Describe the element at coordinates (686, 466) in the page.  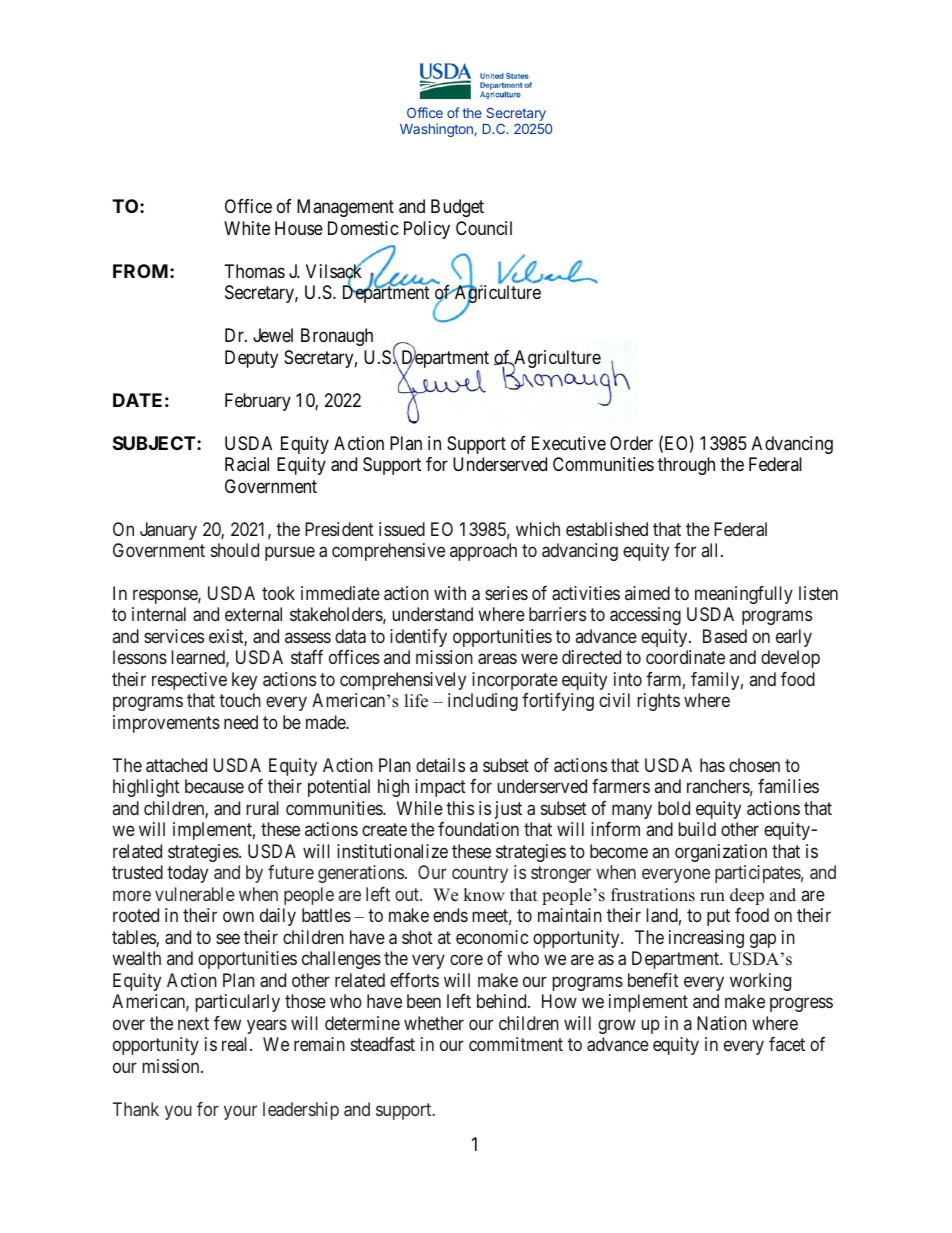
I see `through` at that location.
